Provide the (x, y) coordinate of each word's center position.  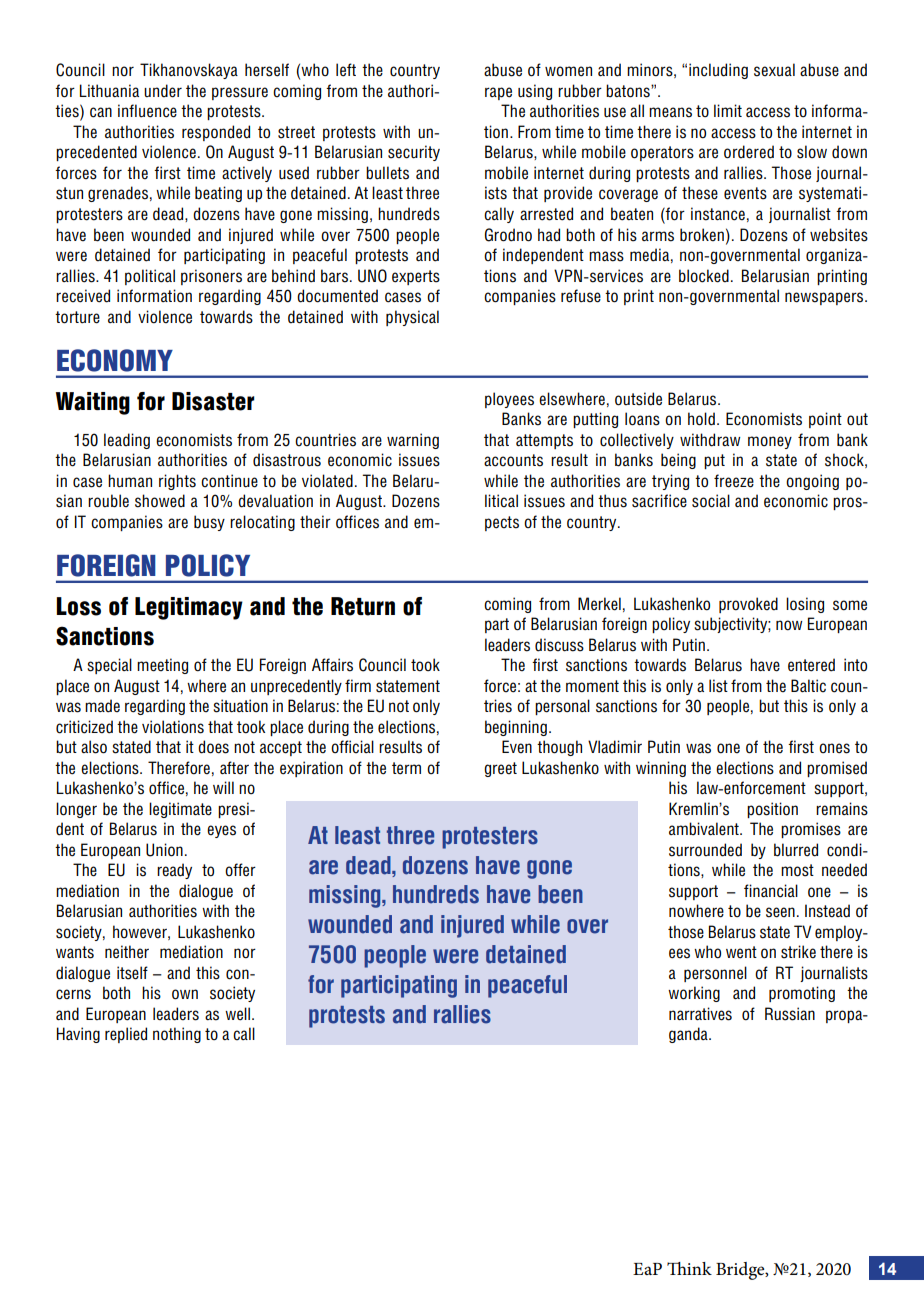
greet (500, 769)
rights (177, 482)
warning (413, 441)
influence (147, 111)
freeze (734, 481)
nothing (177, 1035)
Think (689, 1268)
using (535, 92)
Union (164, 850)
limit (728, 110)
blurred (796, 850)
